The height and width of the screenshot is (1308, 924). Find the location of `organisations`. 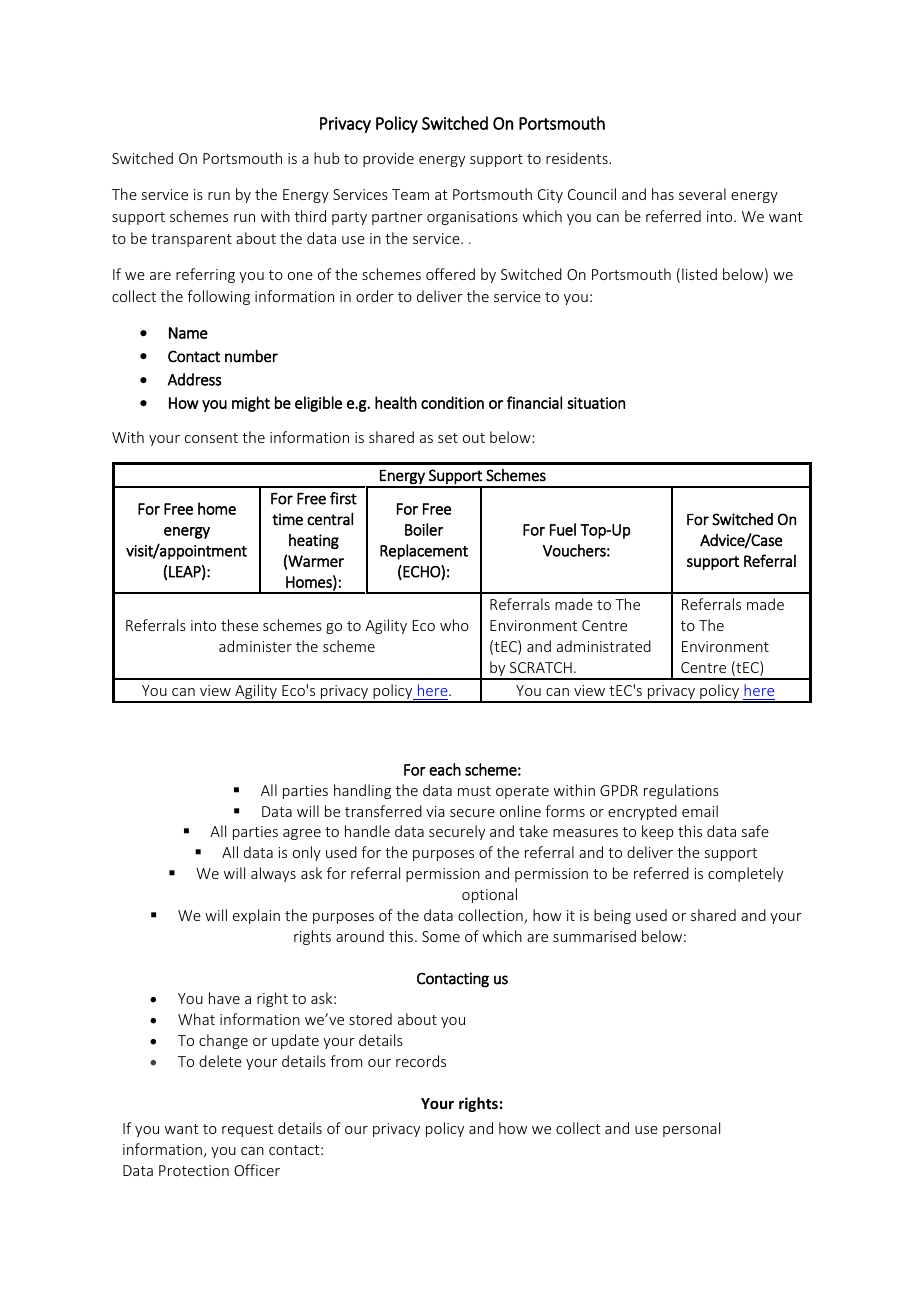

organisations is located at coordinates (472, 218).
